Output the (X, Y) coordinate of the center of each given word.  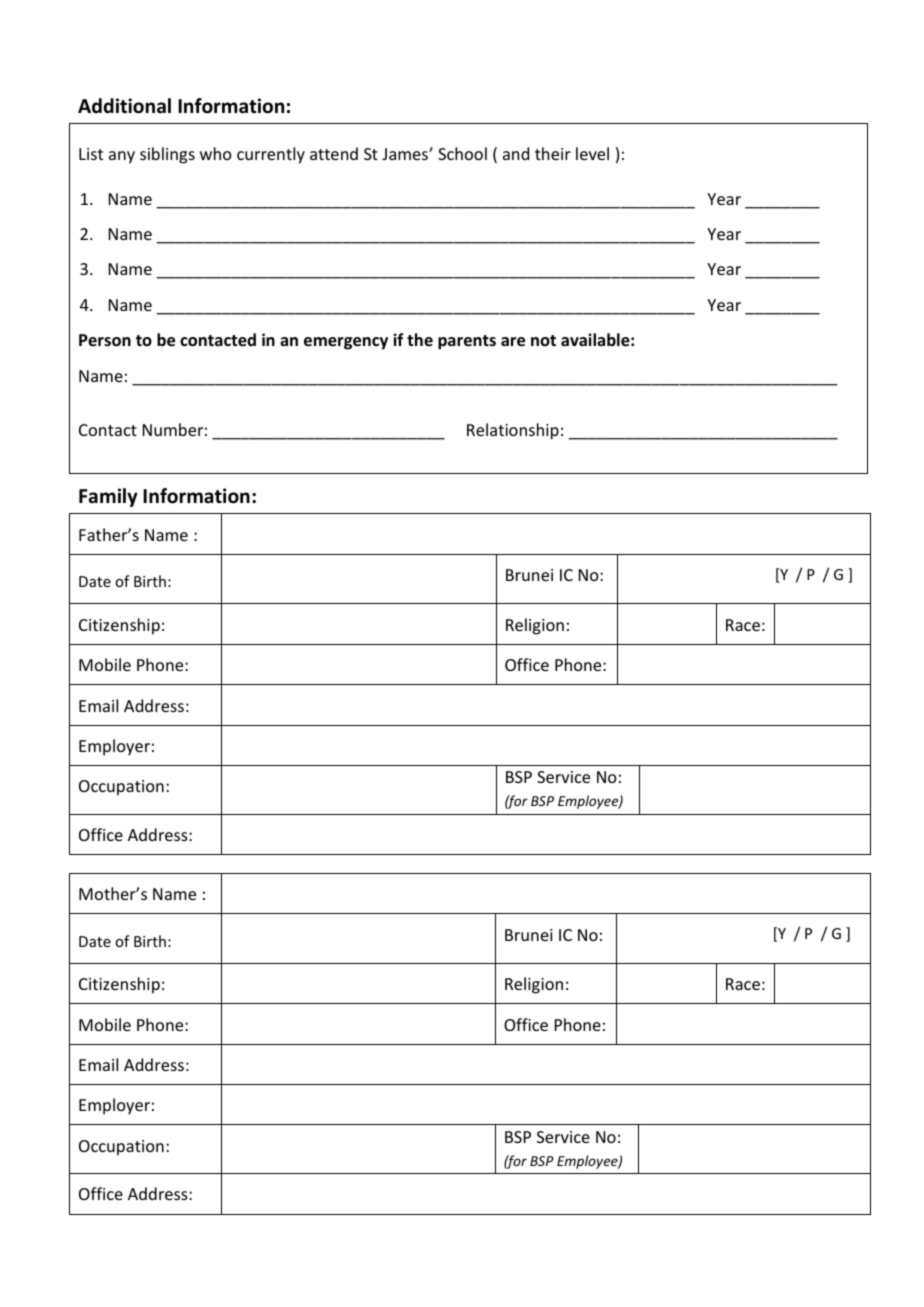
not (543, 340)
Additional (124, 106)
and (516, 153)
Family (108, 497)
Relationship (513, 431)
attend (334, 153)
